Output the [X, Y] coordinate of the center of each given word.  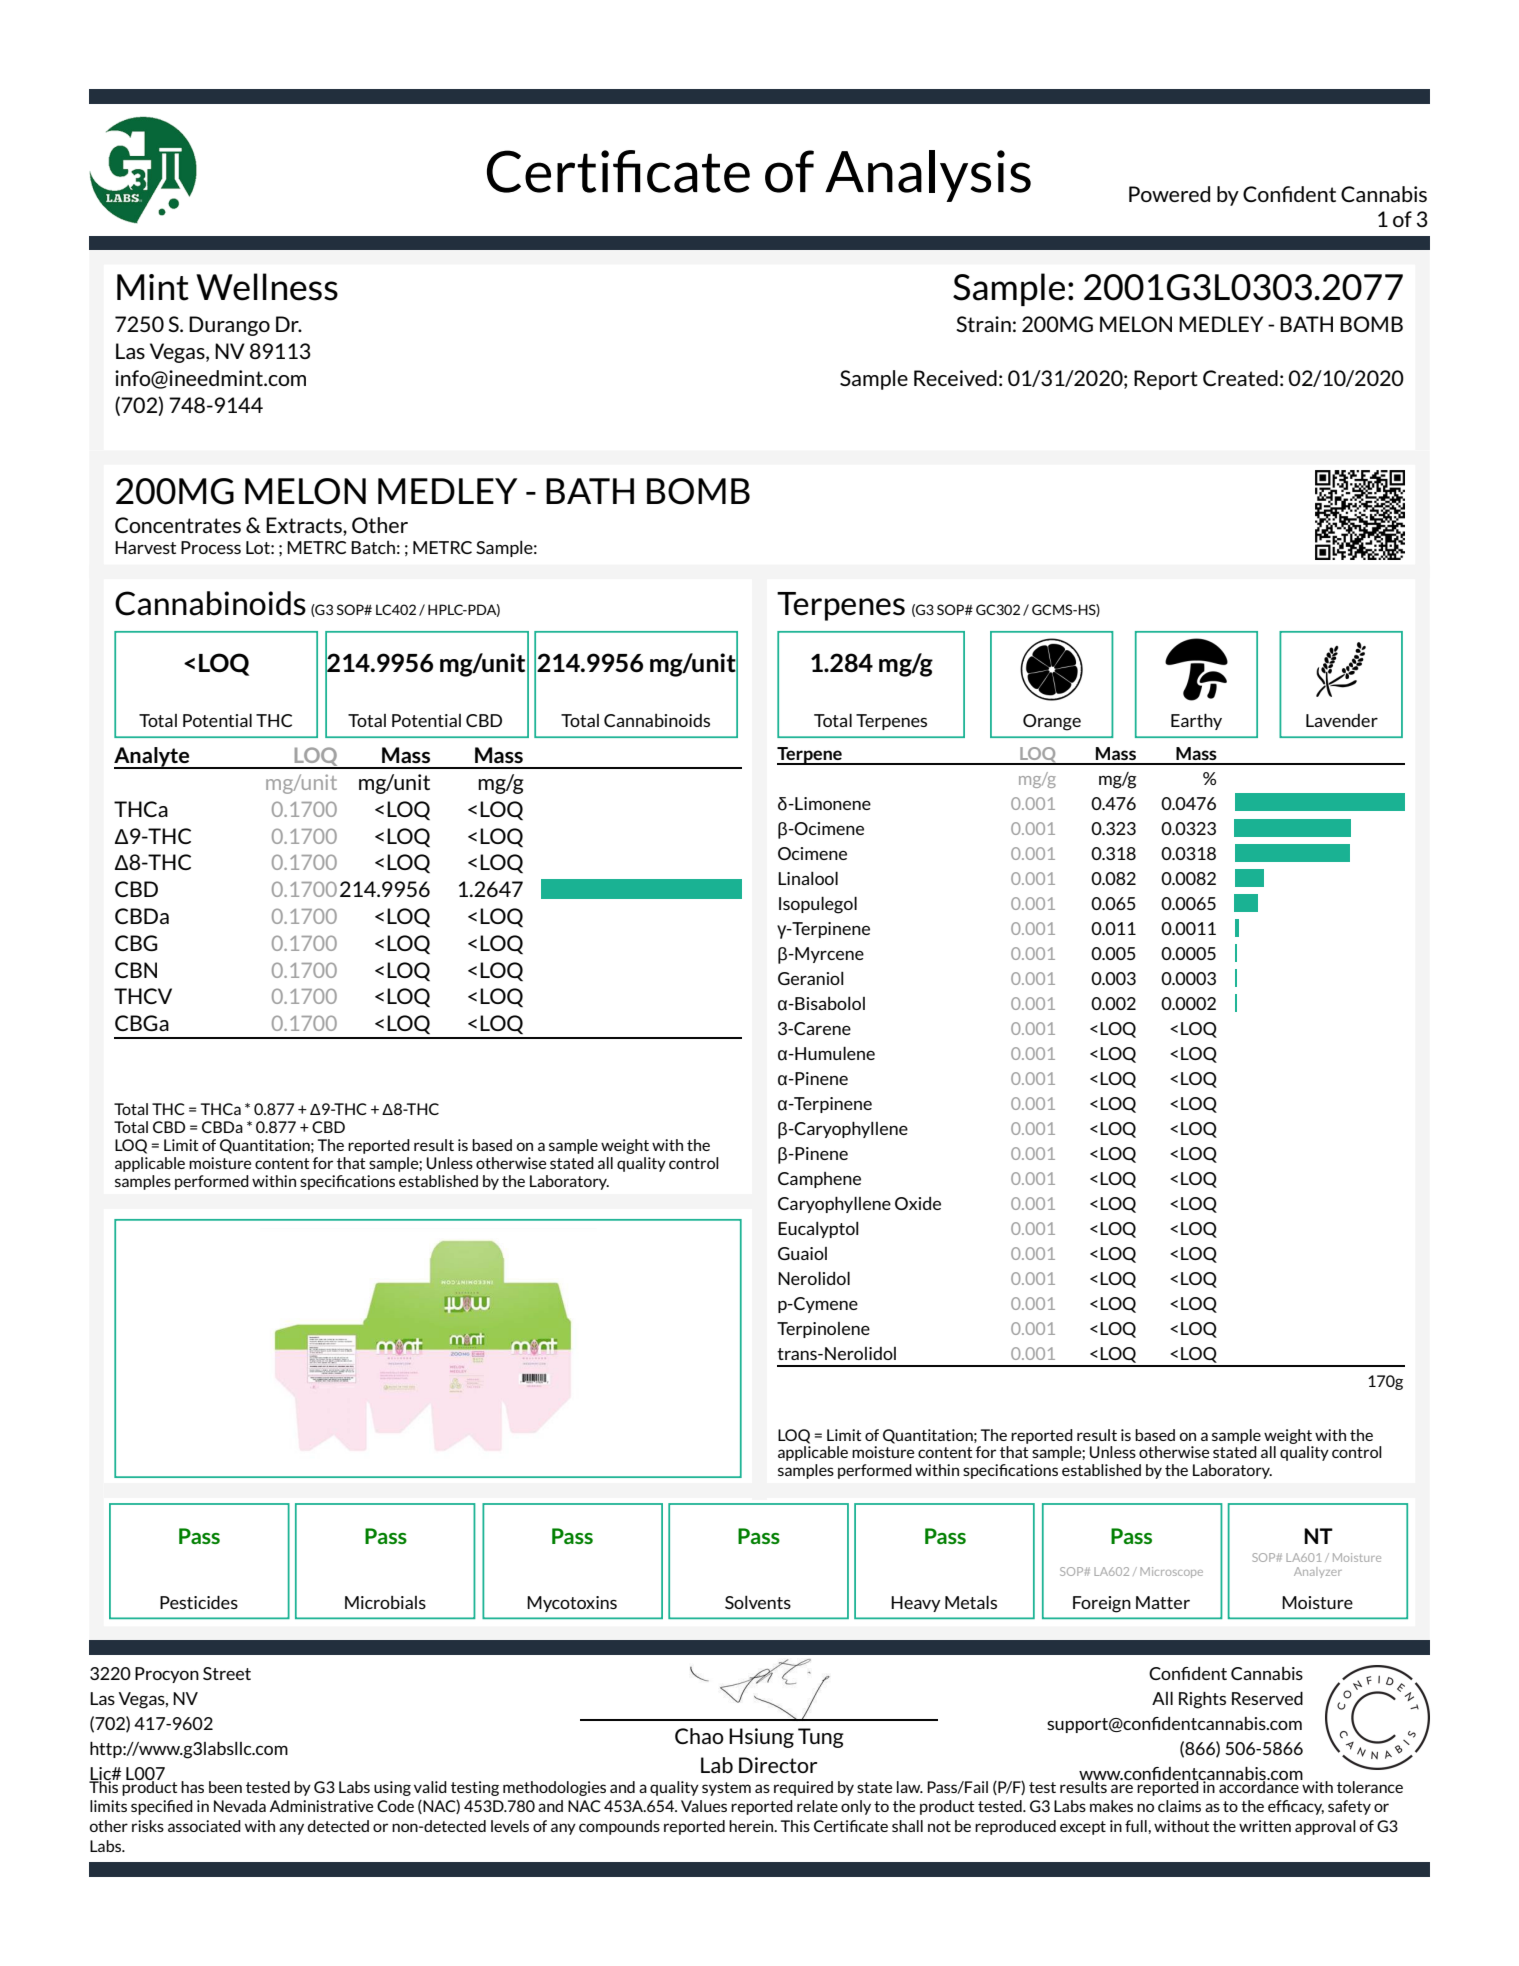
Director [778, 1765]
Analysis [928, 176]
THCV [143, 996]
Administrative [321, 1806]
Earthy [1196, 722]
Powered [1169, 194]
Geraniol [811, 978]
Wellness [267, 287]
